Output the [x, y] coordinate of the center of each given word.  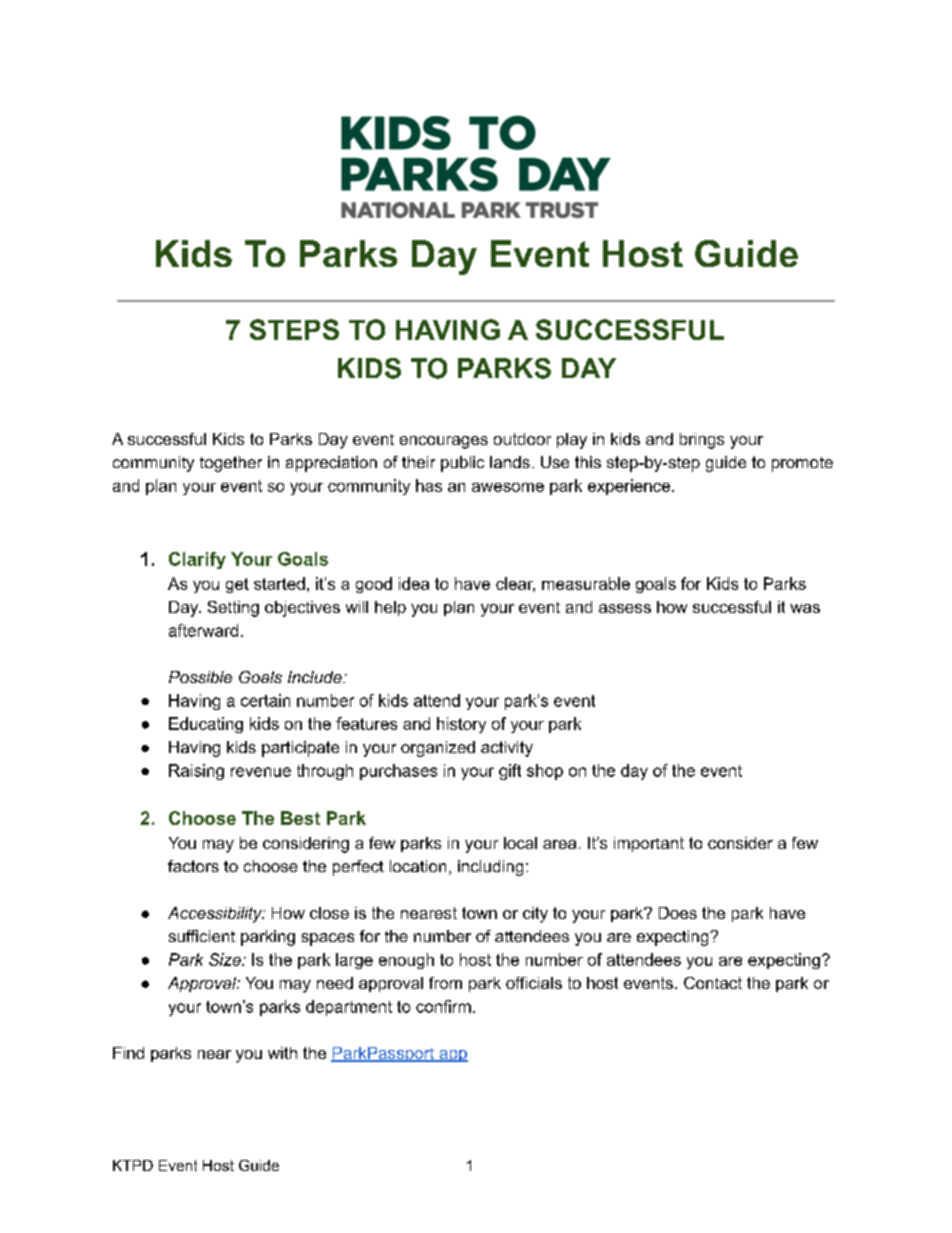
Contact [713, 983]
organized [438, 749]
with [282, 1053]
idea [414, 583]
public [462, 464]
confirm [443, 1006]
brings [702, 441]
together [231, 464]
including [490, 868]
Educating [206, 725]
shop [545, 772]
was [805, 608]
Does [678, 913]
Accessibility [216, 915]
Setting [233, 609]
